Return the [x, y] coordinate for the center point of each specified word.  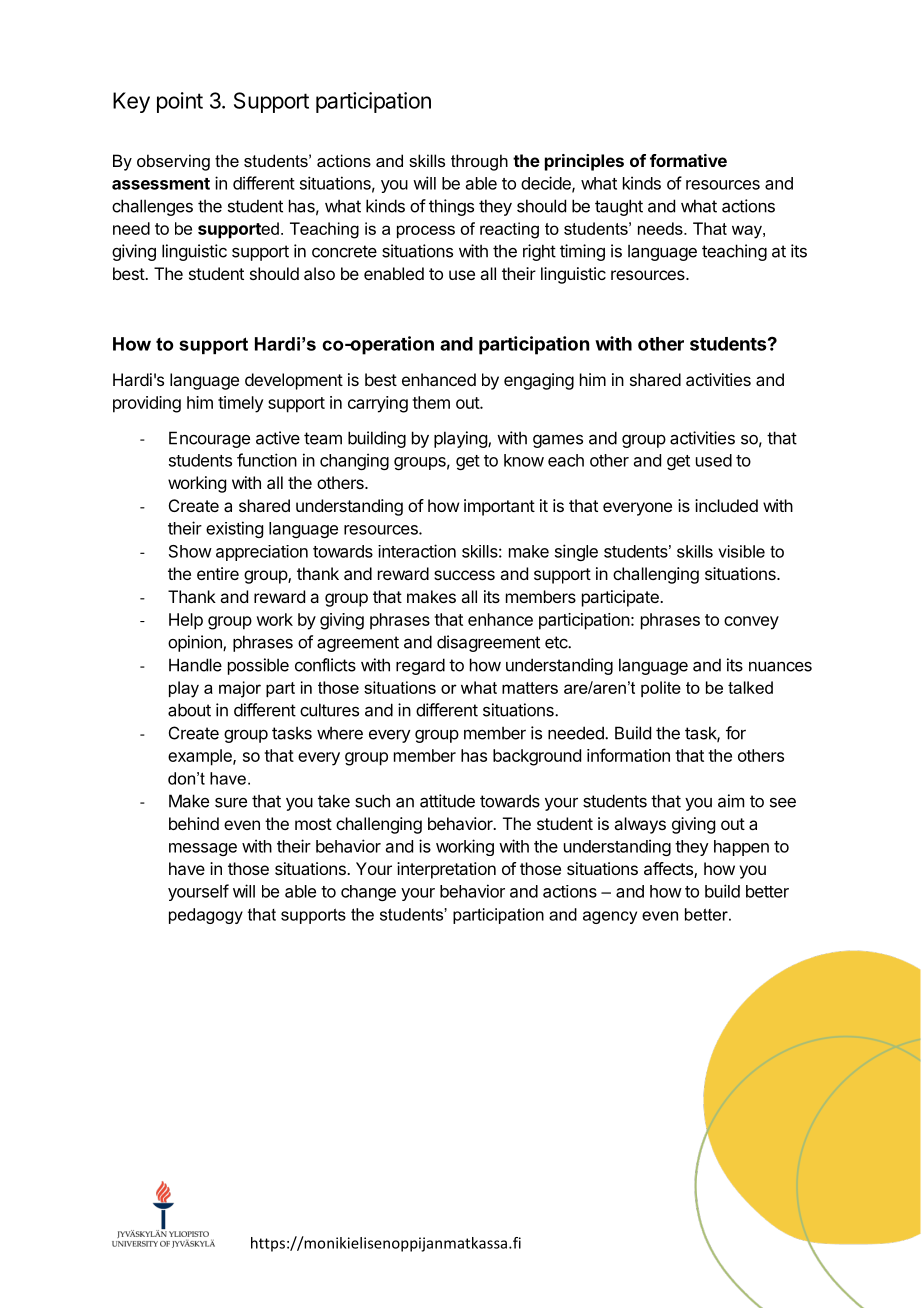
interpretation [446, 870]
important [499, 507]
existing [234, 529]
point [180, 102]
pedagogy [206, 916]
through [479, 162]
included [726, 505]
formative [688, 160]
